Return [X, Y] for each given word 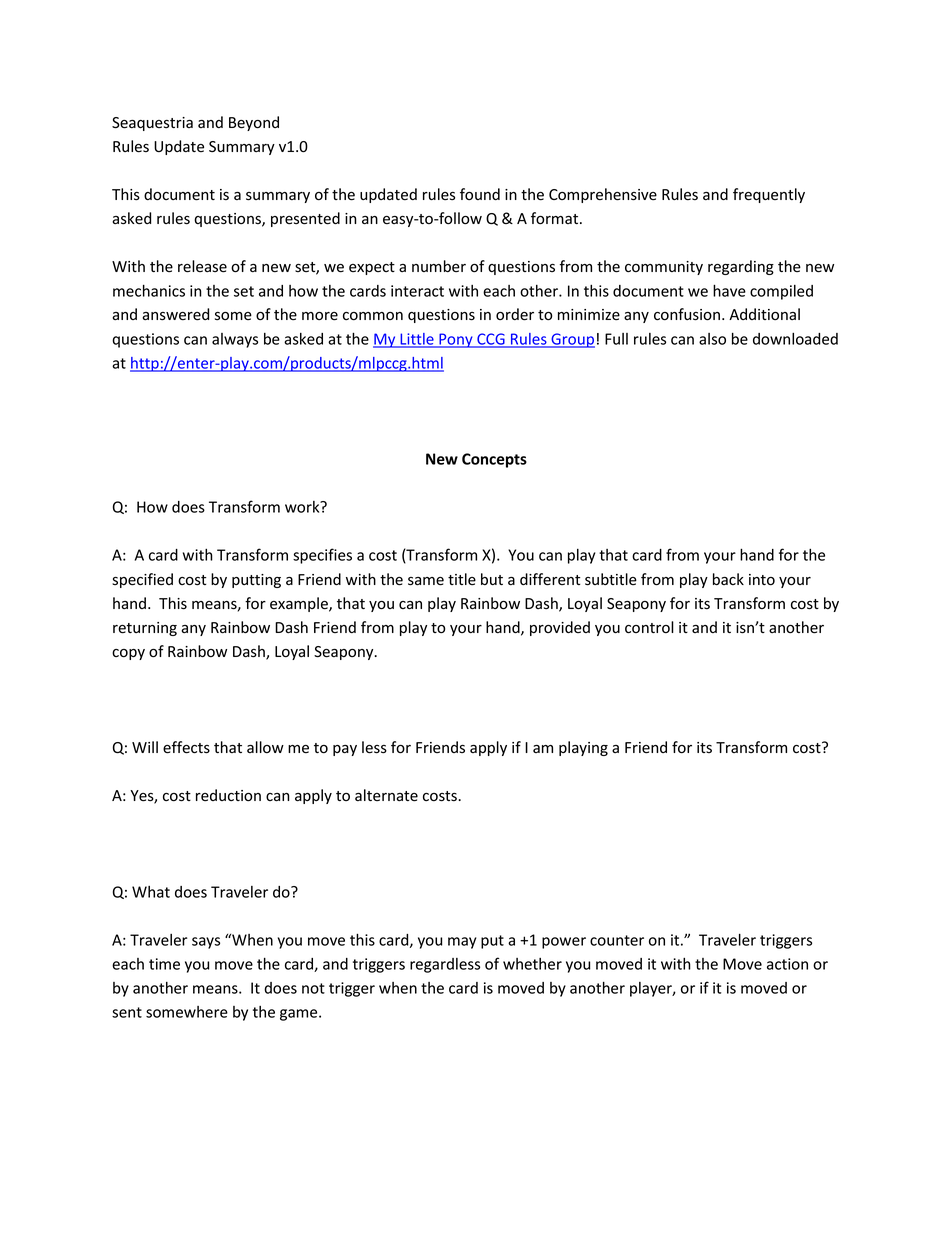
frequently [769, 195]
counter [617, 940]
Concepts [494, 460]
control [649, 627]
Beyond [254, 123]
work [303, 507]
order [515, 314]
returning [145, 629]
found [480, 194]
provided [560, 628]
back [728, 579]
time [164, 964]
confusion [687, 314]
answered [175, 314]
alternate [386, 795]
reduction [228, 795]
